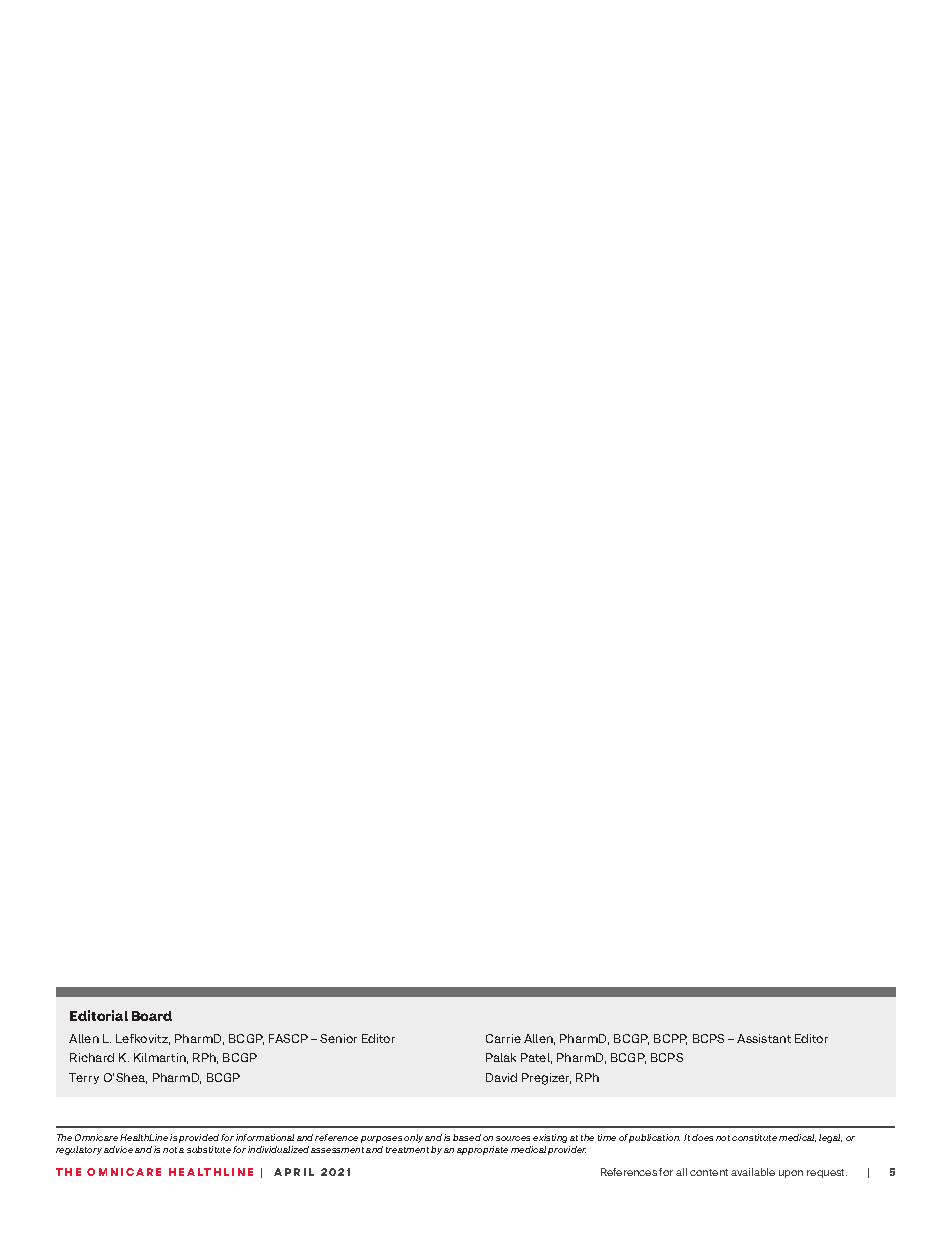 Image resolution: width=952 pixels, height=1233 pixels. What do you see at coordinates (152, 1016) in the page?
I see `Board` at bounding box center [152, 1016].
